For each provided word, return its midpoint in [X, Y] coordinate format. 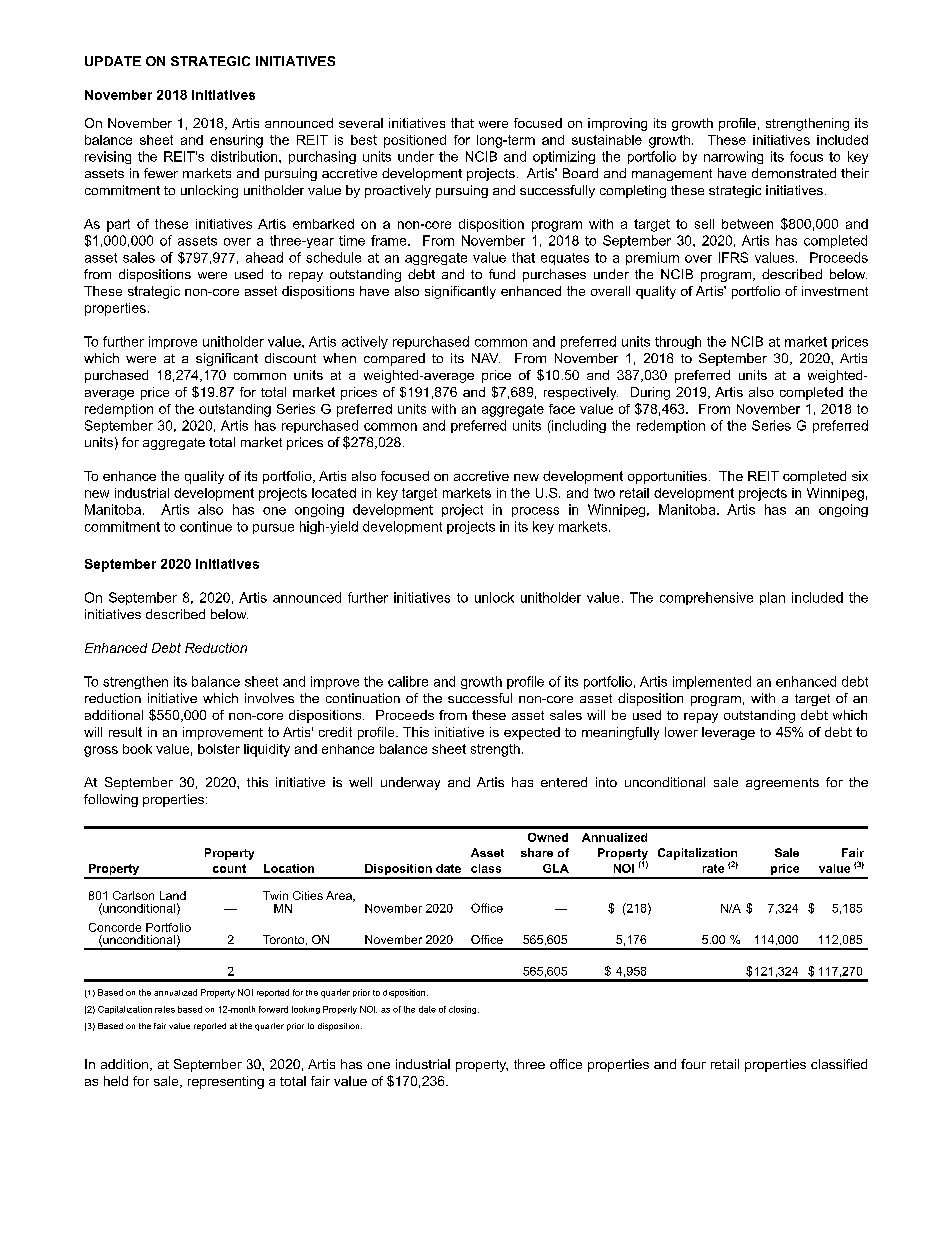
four [693, 1064]
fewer [161, 173]
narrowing [733, 157]
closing [464, 1010]
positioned [415, 141]
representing [226, 1082]
